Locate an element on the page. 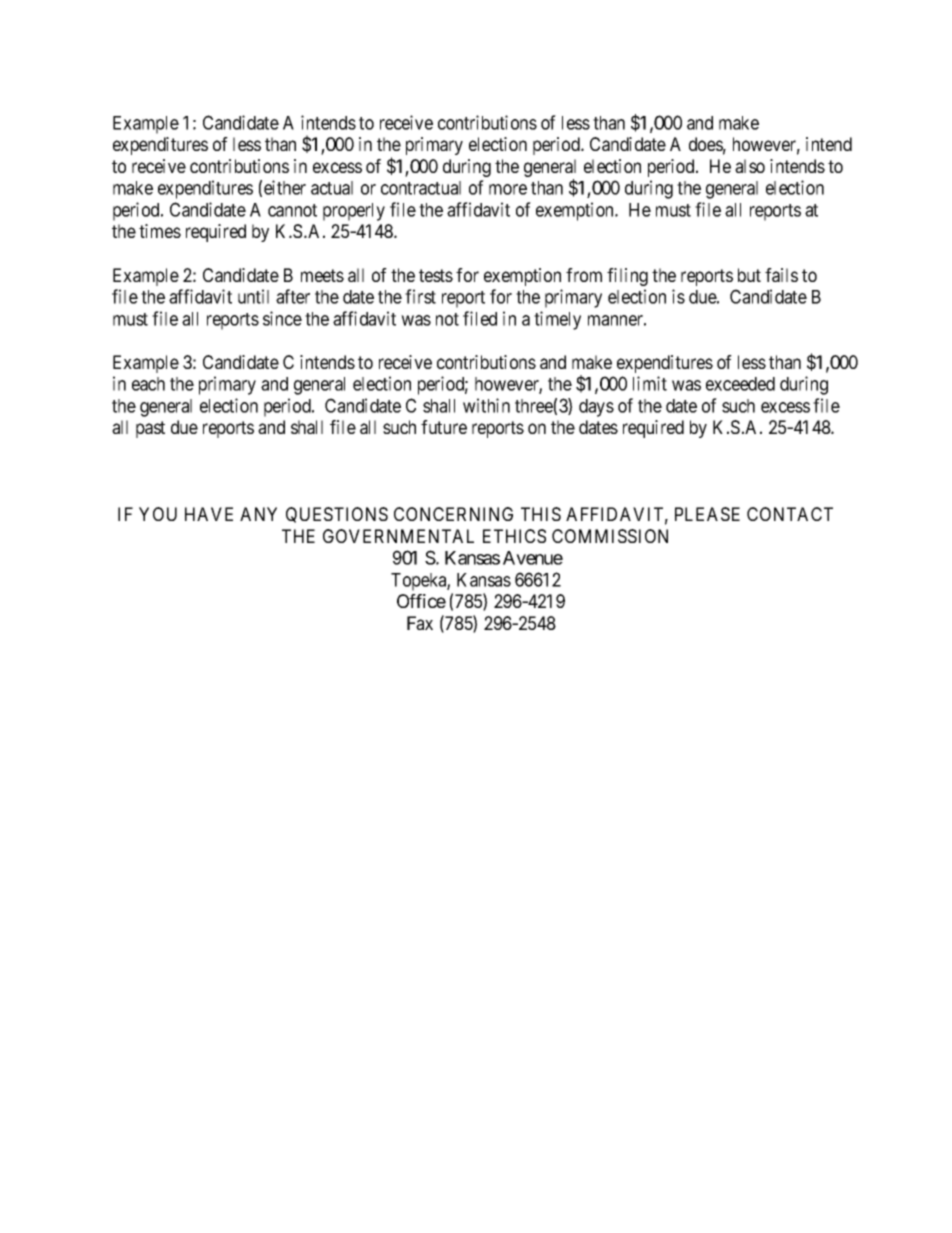 This page has width=952, height=1233. Fax is located at coordinates (420, 623).
